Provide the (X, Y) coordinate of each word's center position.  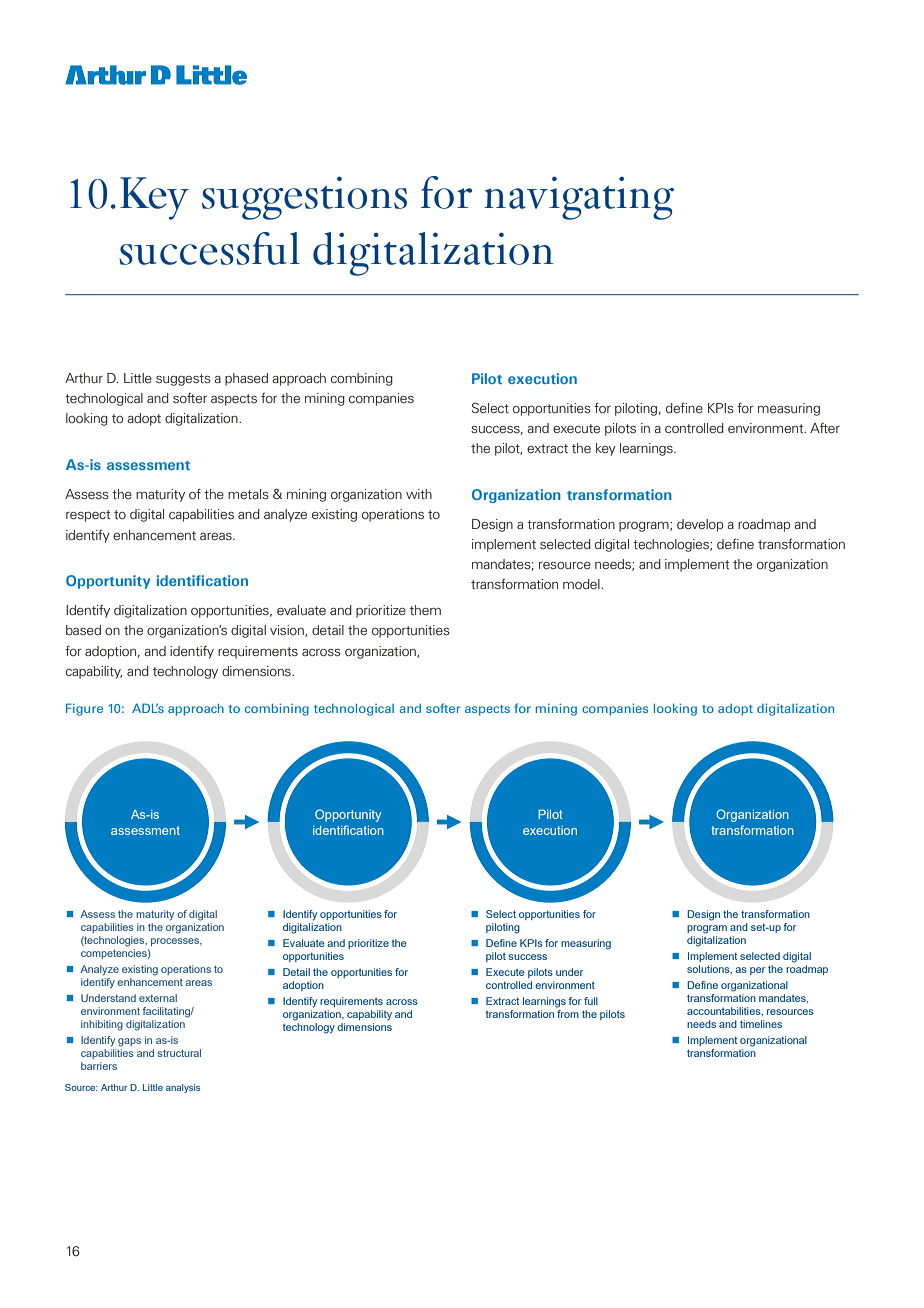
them (425, 610)
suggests (183, 380)
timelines (761, 1024)
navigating (579, 198)
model (582, 584)
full (591, 1001)
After (825, 428)
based (83, 630)
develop (700, 525)
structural (179, 1053)
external (158, 998)
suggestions (304, 198)
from (568, 1014)
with (419, 494)
